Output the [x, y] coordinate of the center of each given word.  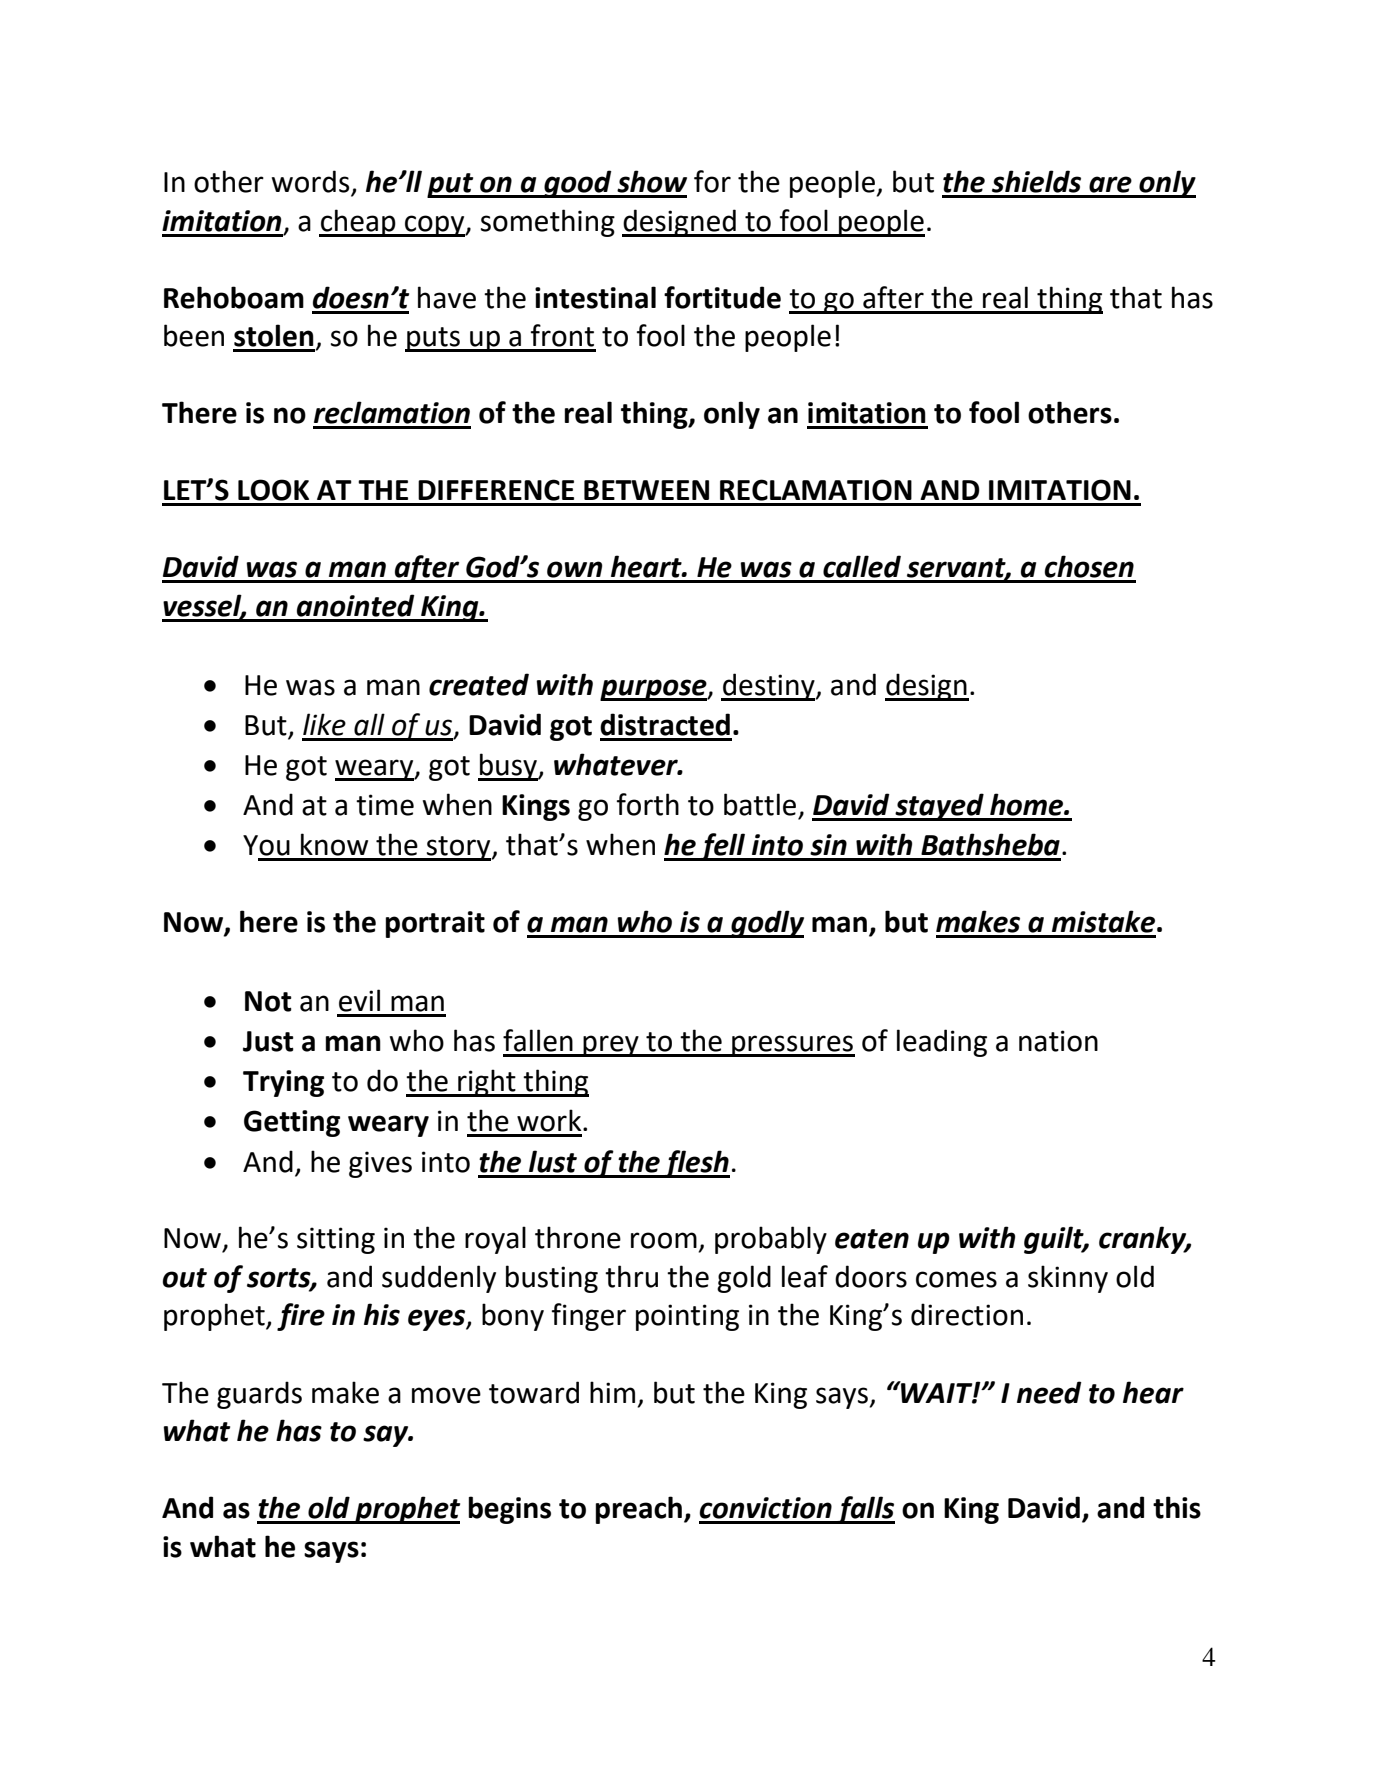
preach [639, 1510]
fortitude [722, 297]
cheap [358, 223]
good [578, 184]
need [1049, 1392]
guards [259, 1395]
